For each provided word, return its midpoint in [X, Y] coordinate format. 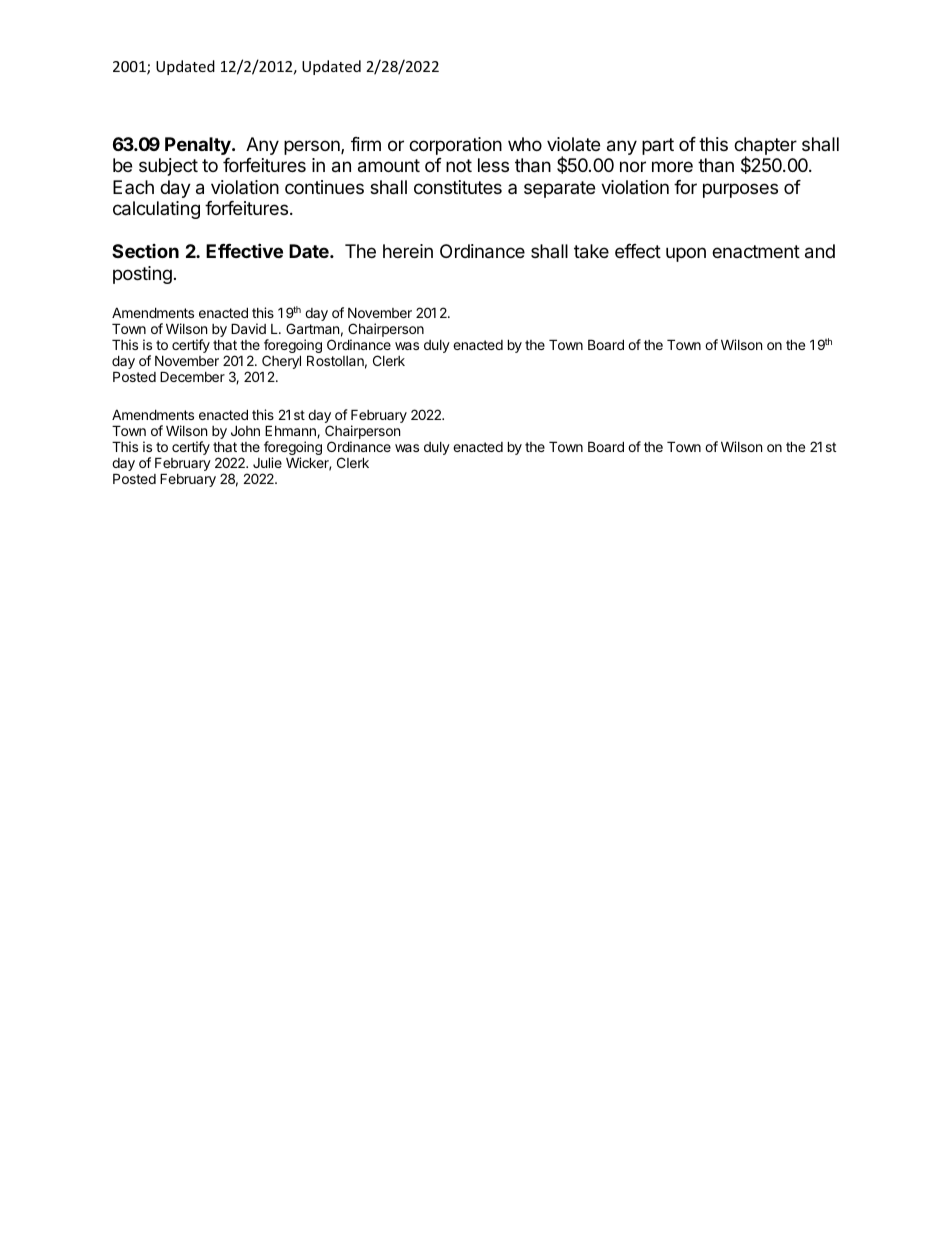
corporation [455, 146]
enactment [756, 251]
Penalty [199, 146]
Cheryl [281, 363]
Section [145, 251]
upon [686, 254]
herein [408, 251]
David [248, 328]
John [245, 430]
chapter [765, 147]
